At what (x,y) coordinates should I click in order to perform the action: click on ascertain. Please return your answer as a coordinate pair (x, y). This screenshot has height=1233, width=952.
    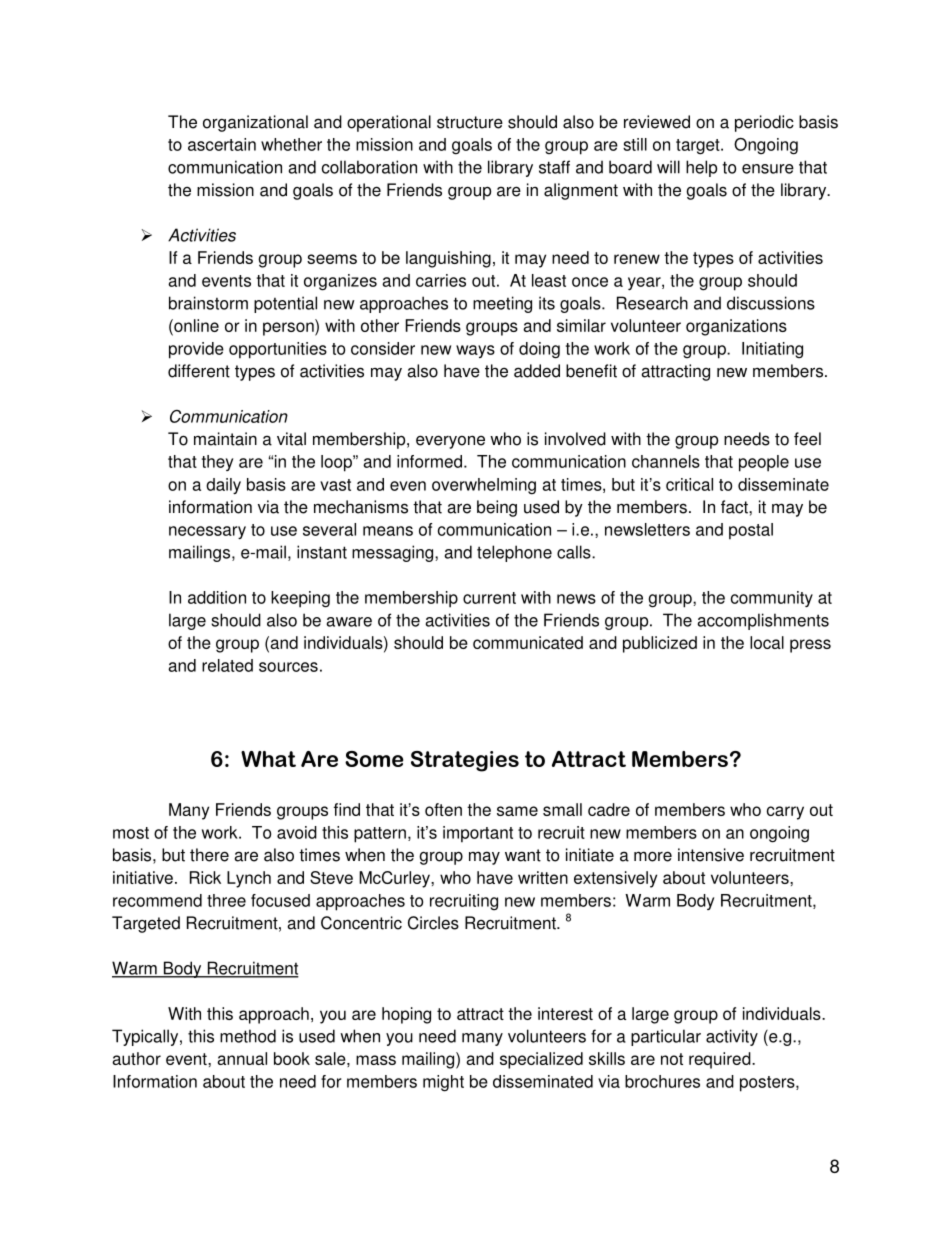
    Looking at the image, I should click on (222, 144).
